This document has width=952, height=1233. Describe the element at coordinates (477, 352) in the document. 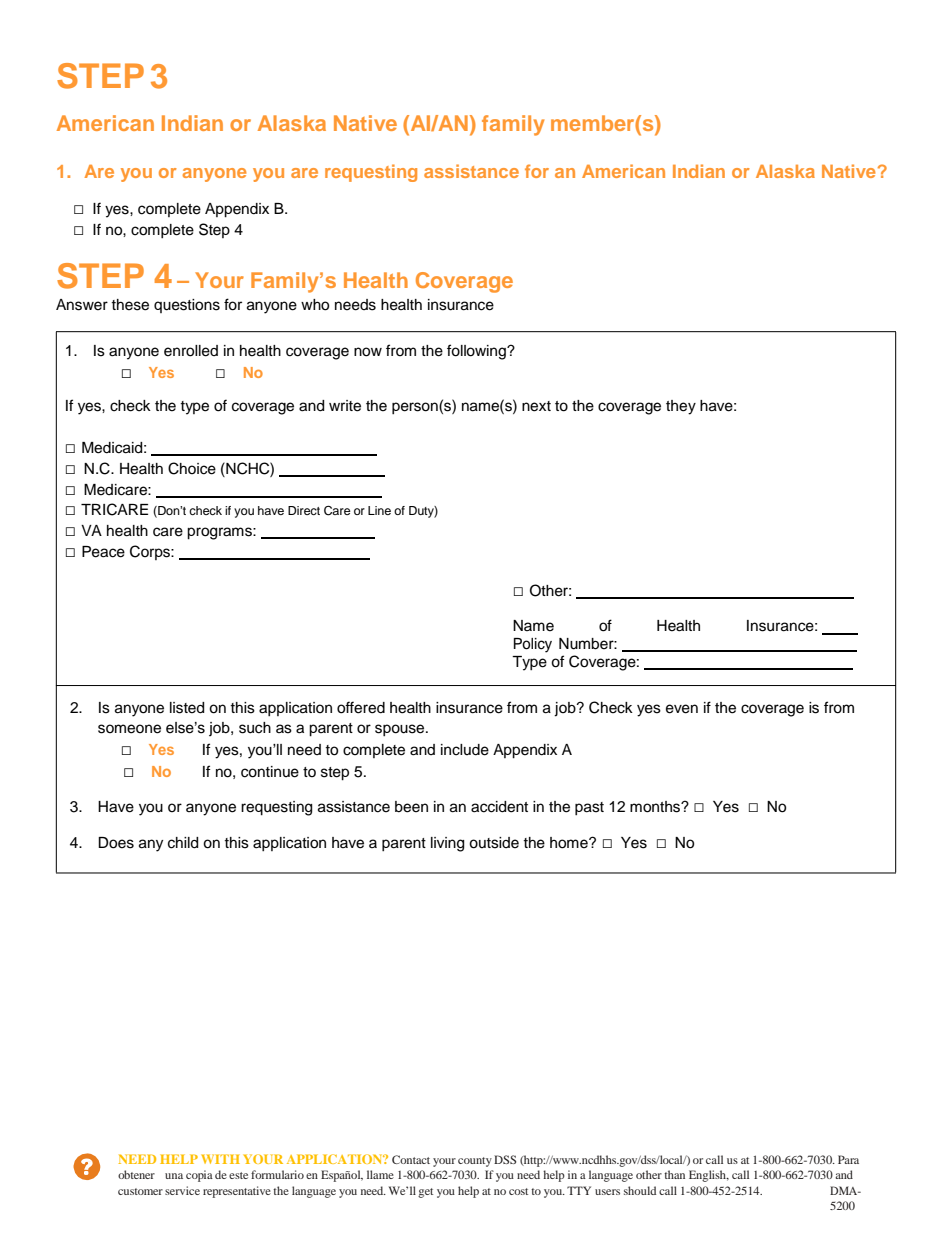

I see `following` at that location.
